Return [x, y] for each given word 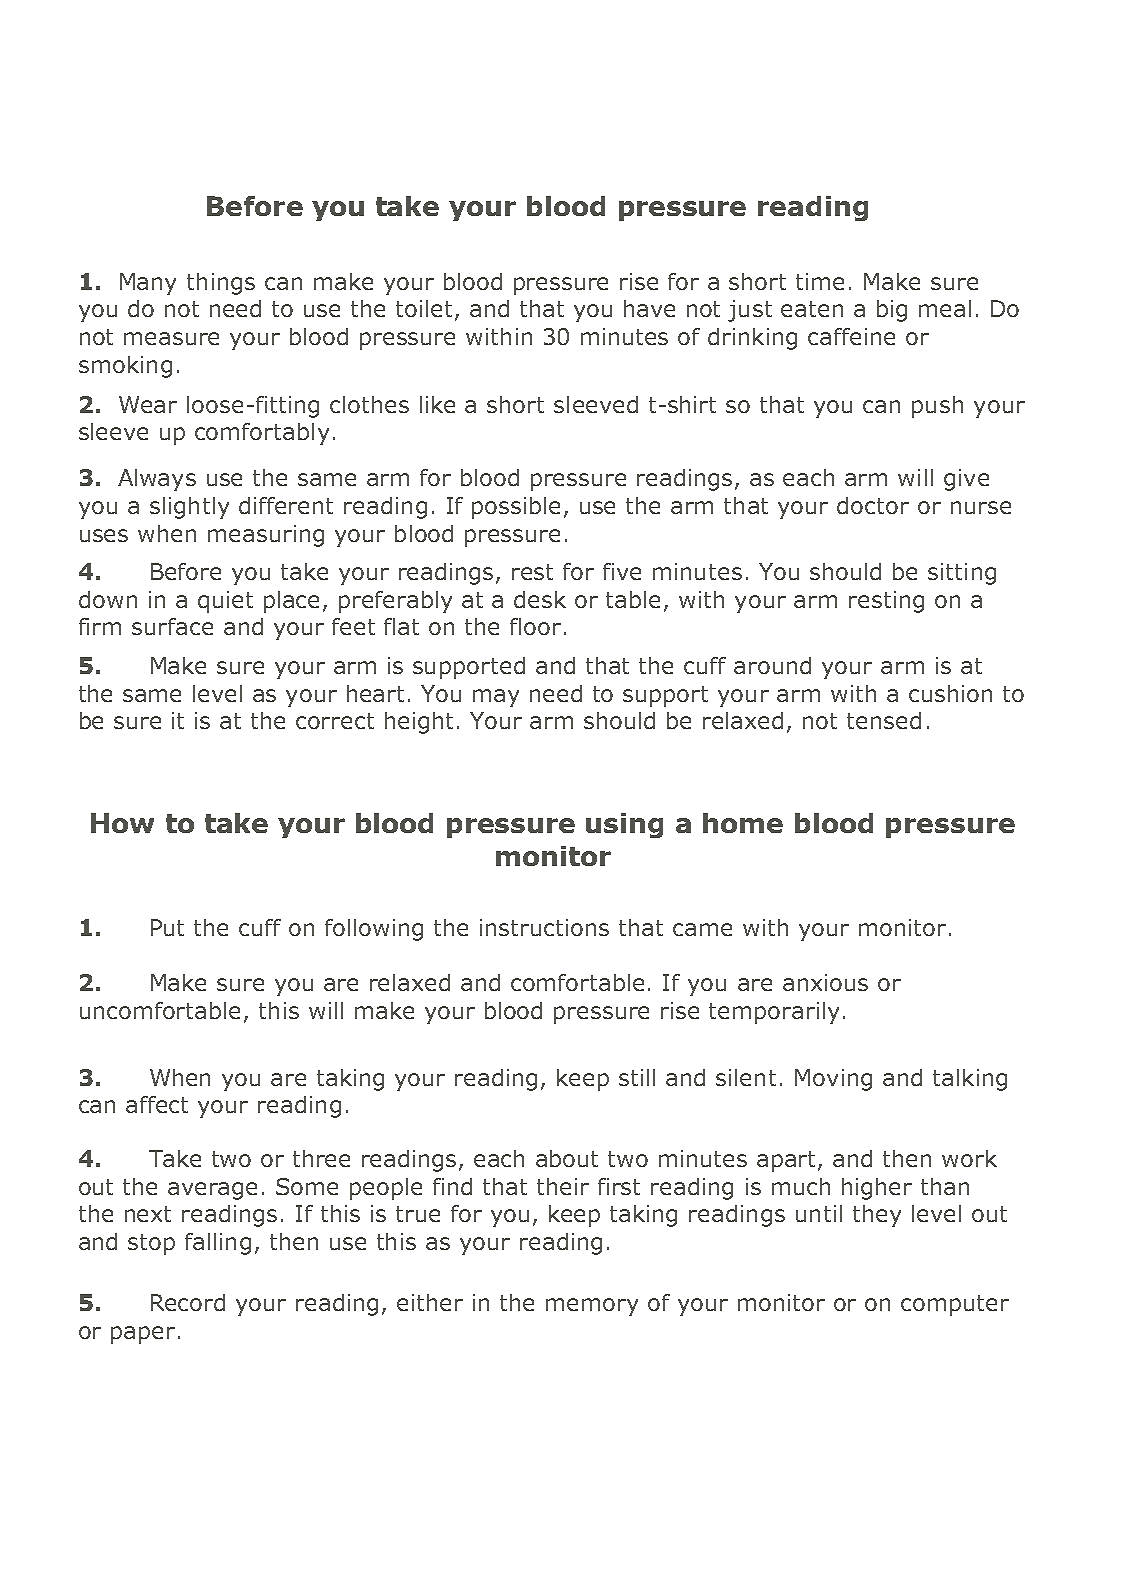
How [122, 823]
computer [955, 1305]
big [892, 311]
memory [592, 1307]
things [221, 284]
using [624, 825]
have [649, 308]
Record [188, 1302]
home [743, 823]
